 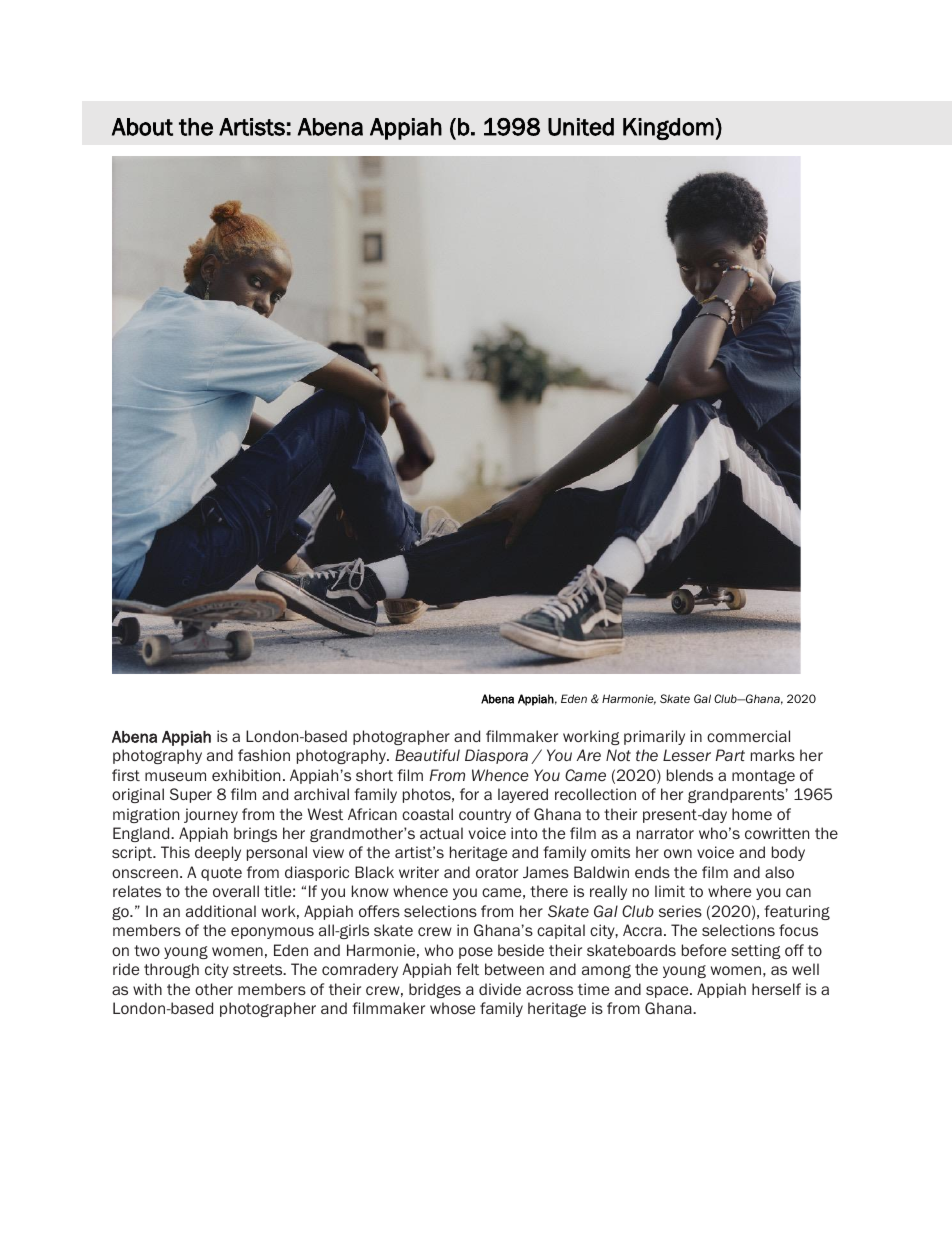 What do you see at coordinates (581, 127) in the image?
I see `United` at bounding box center [581, 127].
